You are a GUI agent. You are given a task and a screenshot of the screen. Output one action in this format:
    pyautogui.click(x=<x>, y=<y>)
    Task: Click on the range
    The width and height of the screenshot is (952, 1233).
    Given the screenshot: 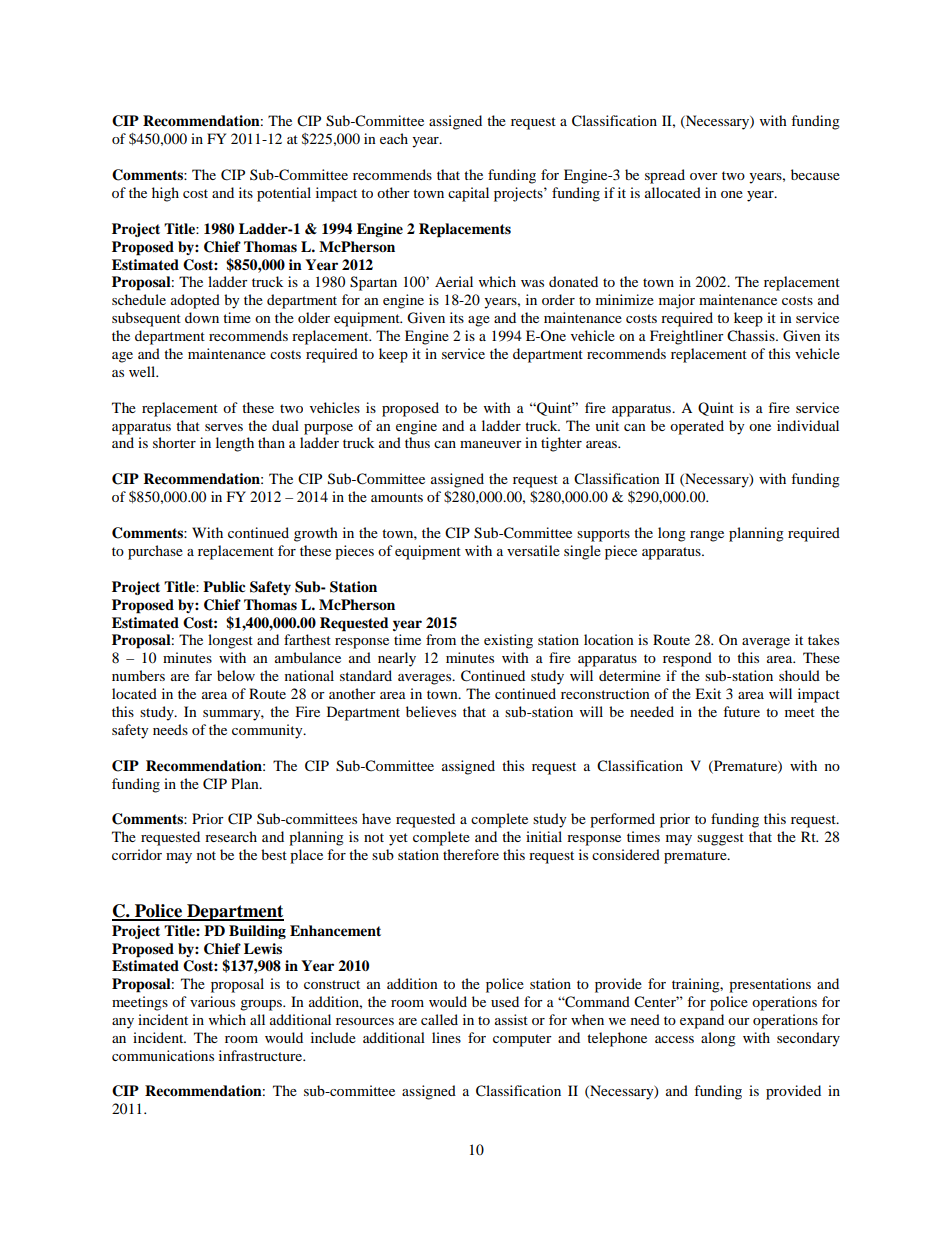 What is the action you would take?
    pyautogui.click(x=707, y=536)
